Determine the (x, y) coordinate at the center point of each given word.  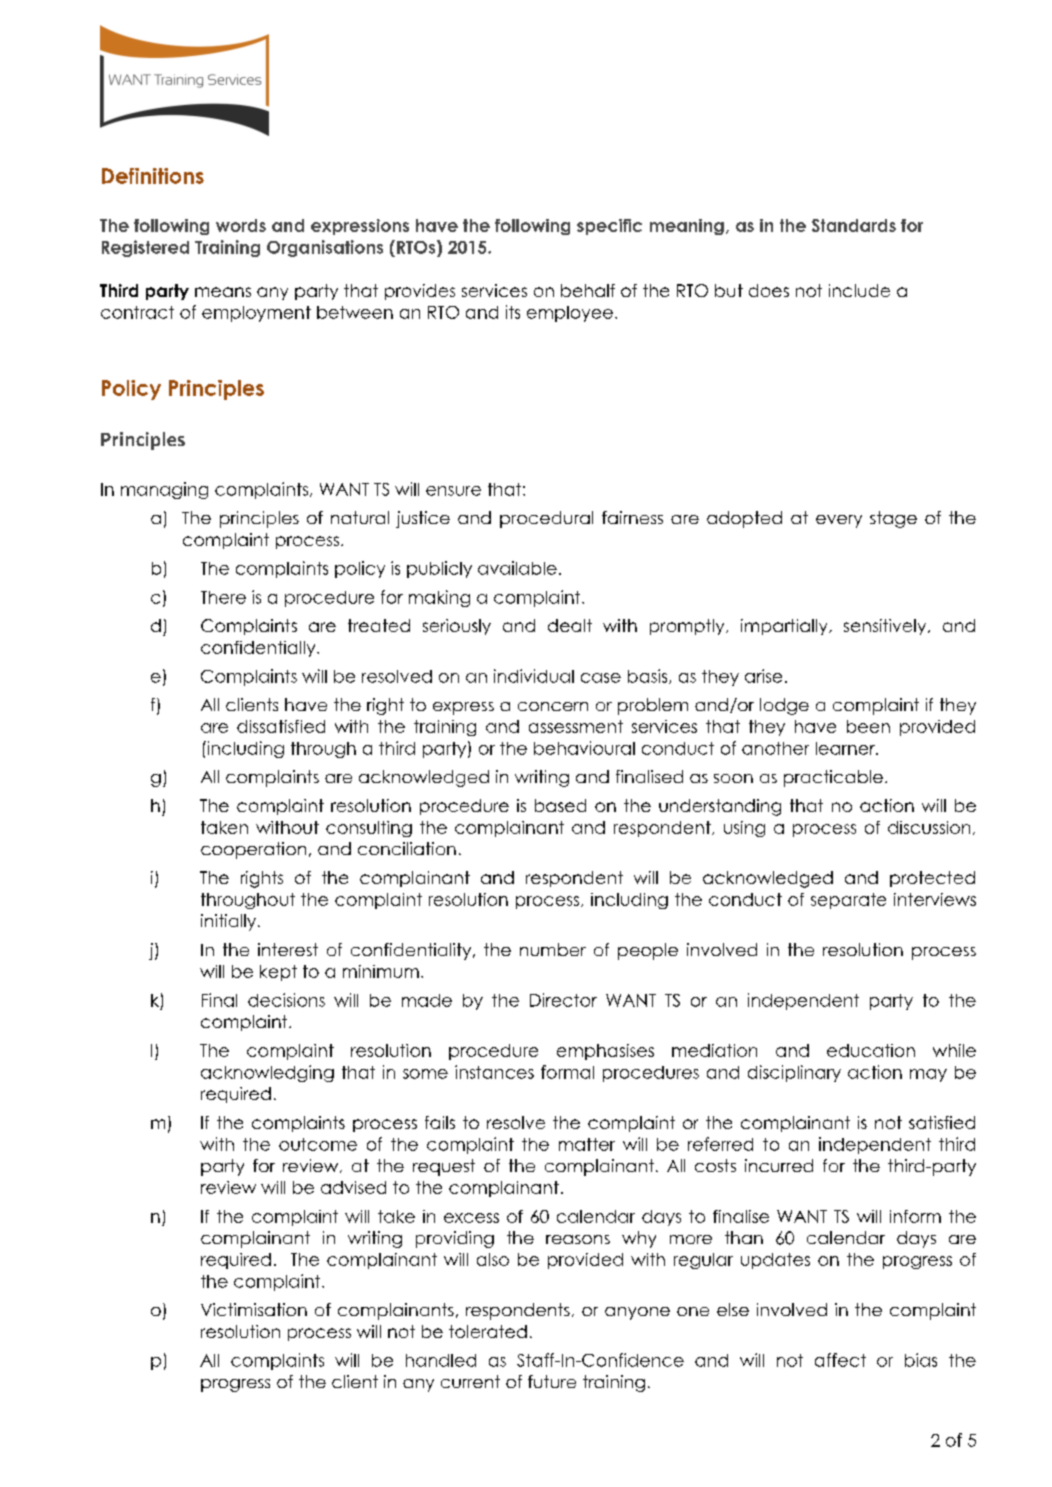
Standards (854, 225)
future (552, 1381)
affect (840, 1360)
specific (609, 227)
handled (441, 1360)
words (241, 225)
